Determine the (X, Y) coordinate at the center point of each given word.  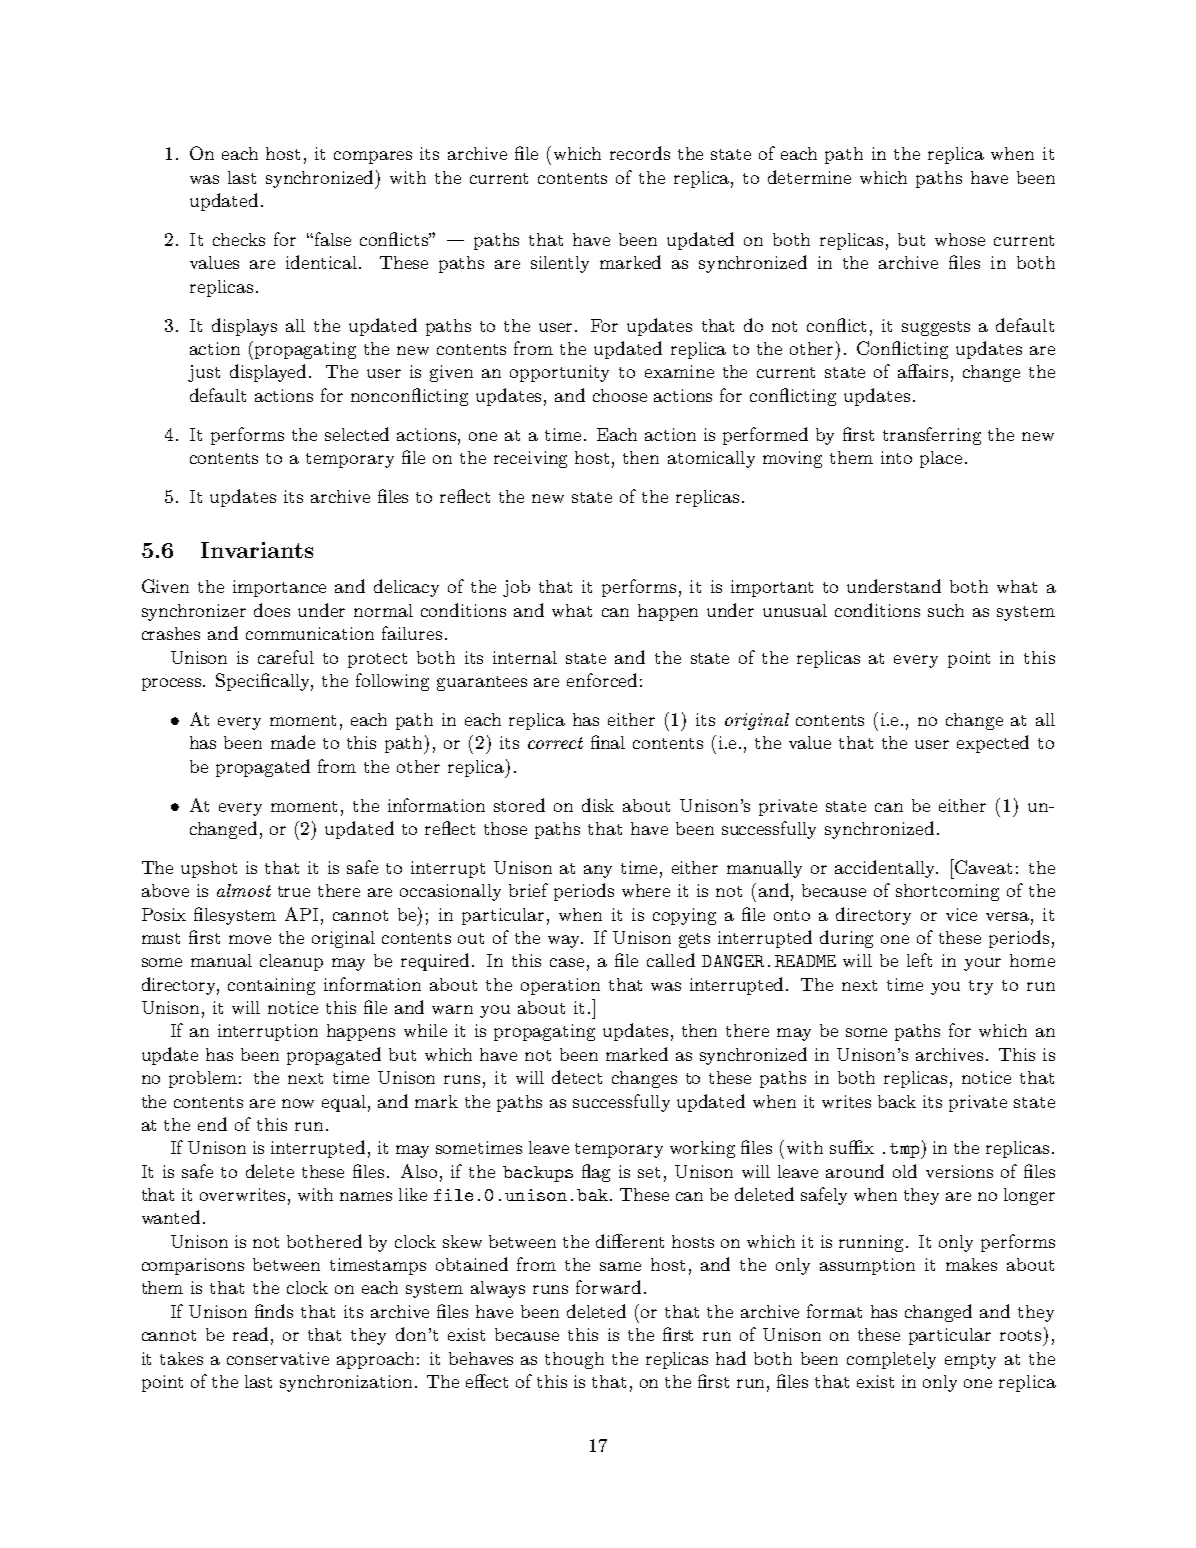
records (640, 153)
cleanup (291, 962)
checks (239, 239)
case (567, 962)
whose (960, 239)
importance (279, 588)
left (919, 960)
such (946, 610)
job (516, 588)
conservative (278, 1358)
